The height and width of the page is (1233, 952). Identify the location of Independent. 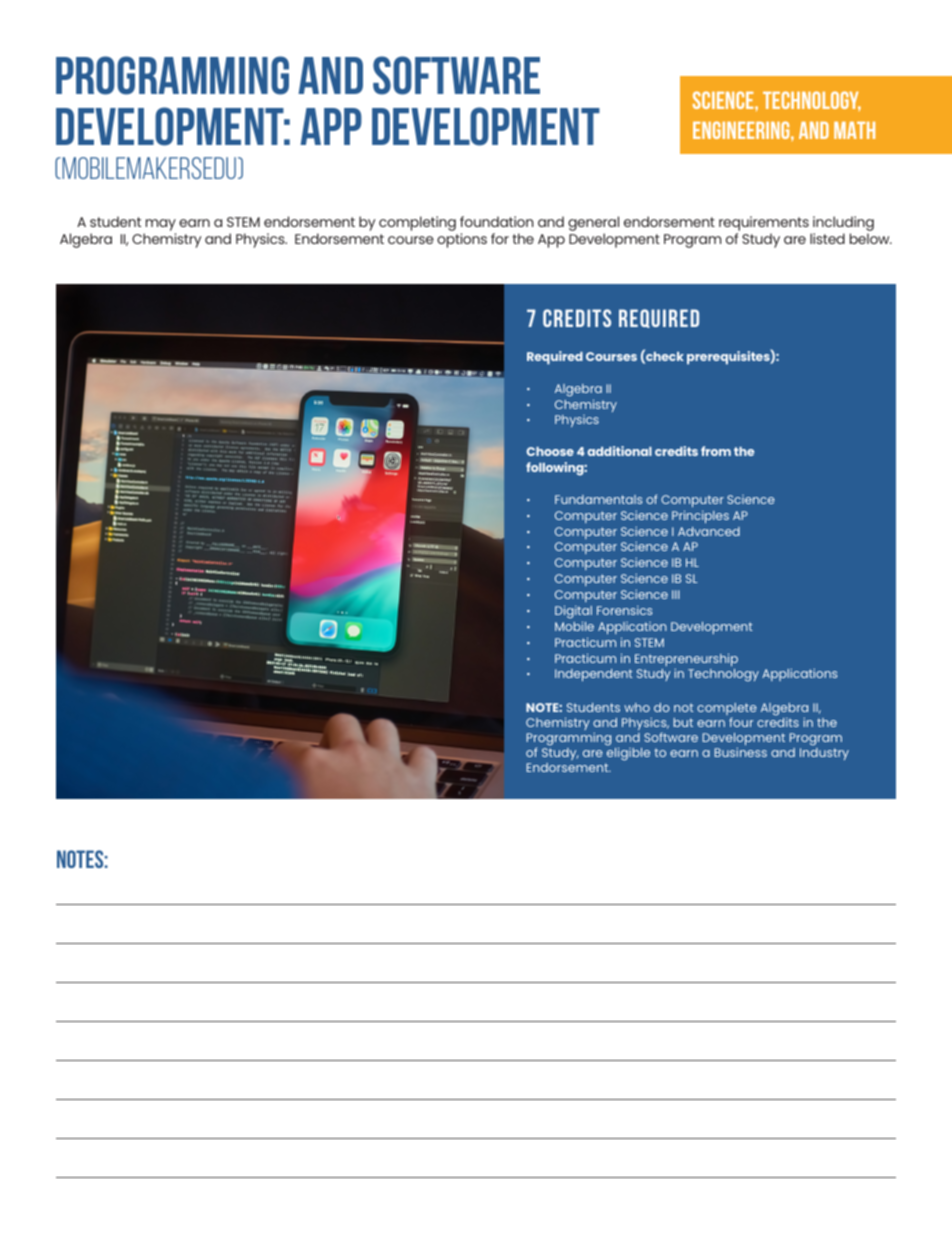
(594, 675).
